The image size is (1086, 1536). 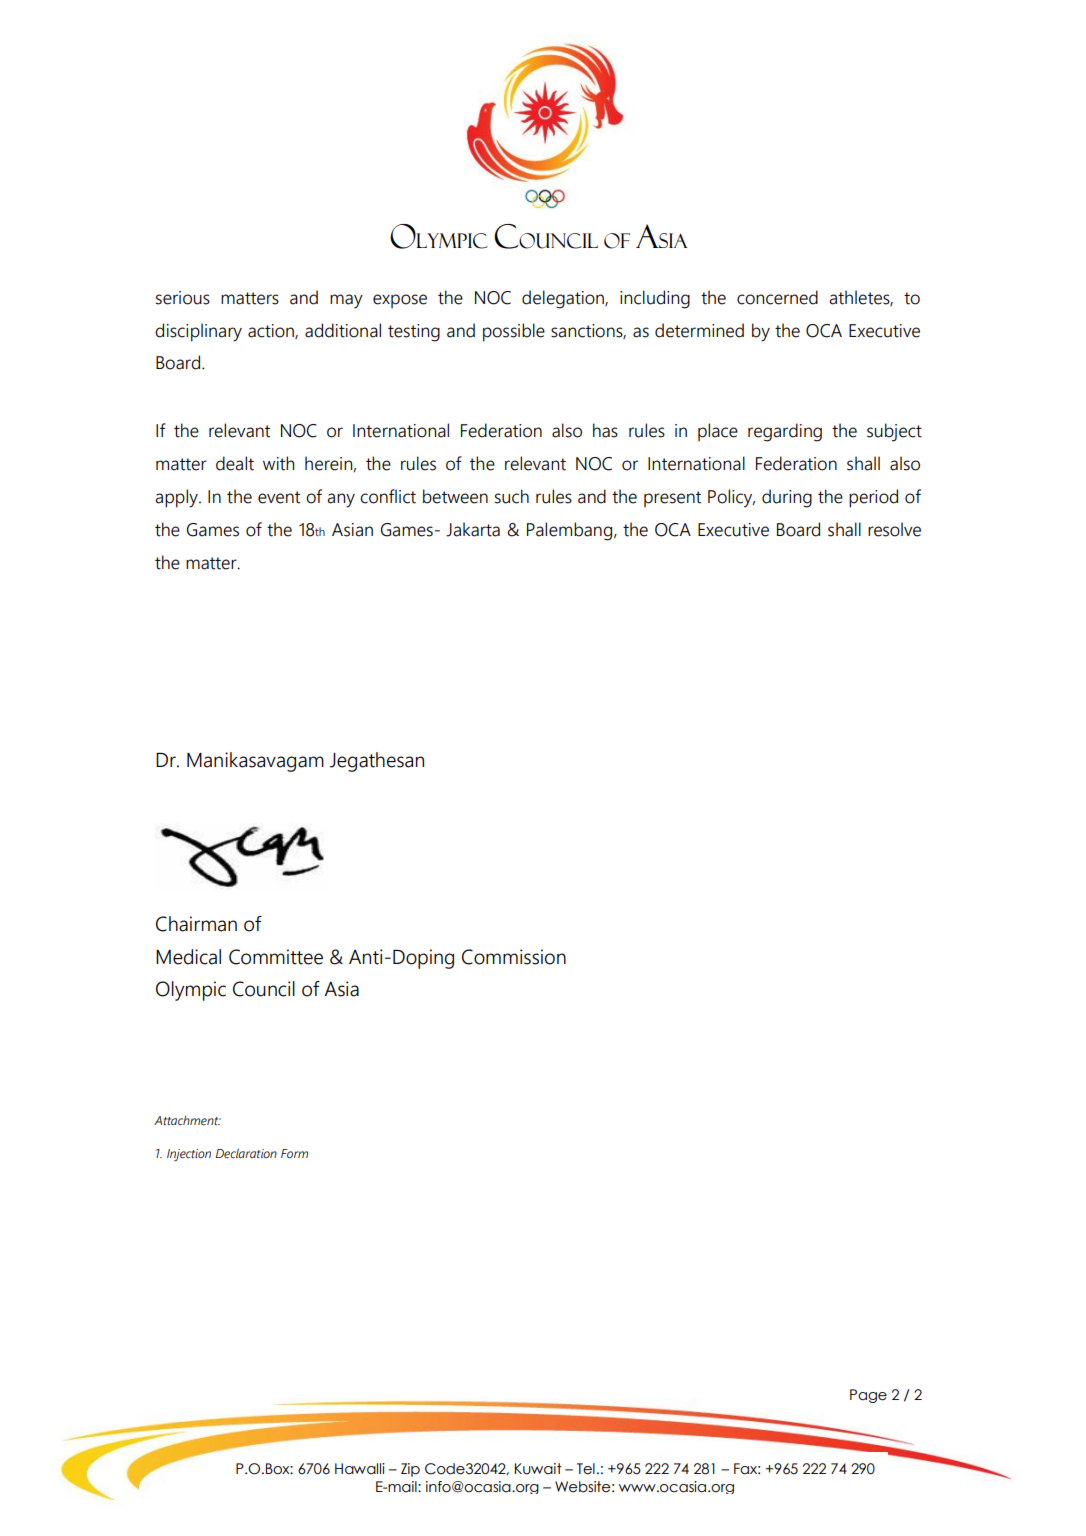 I want to click on possible, so click(x=514, y=332).
